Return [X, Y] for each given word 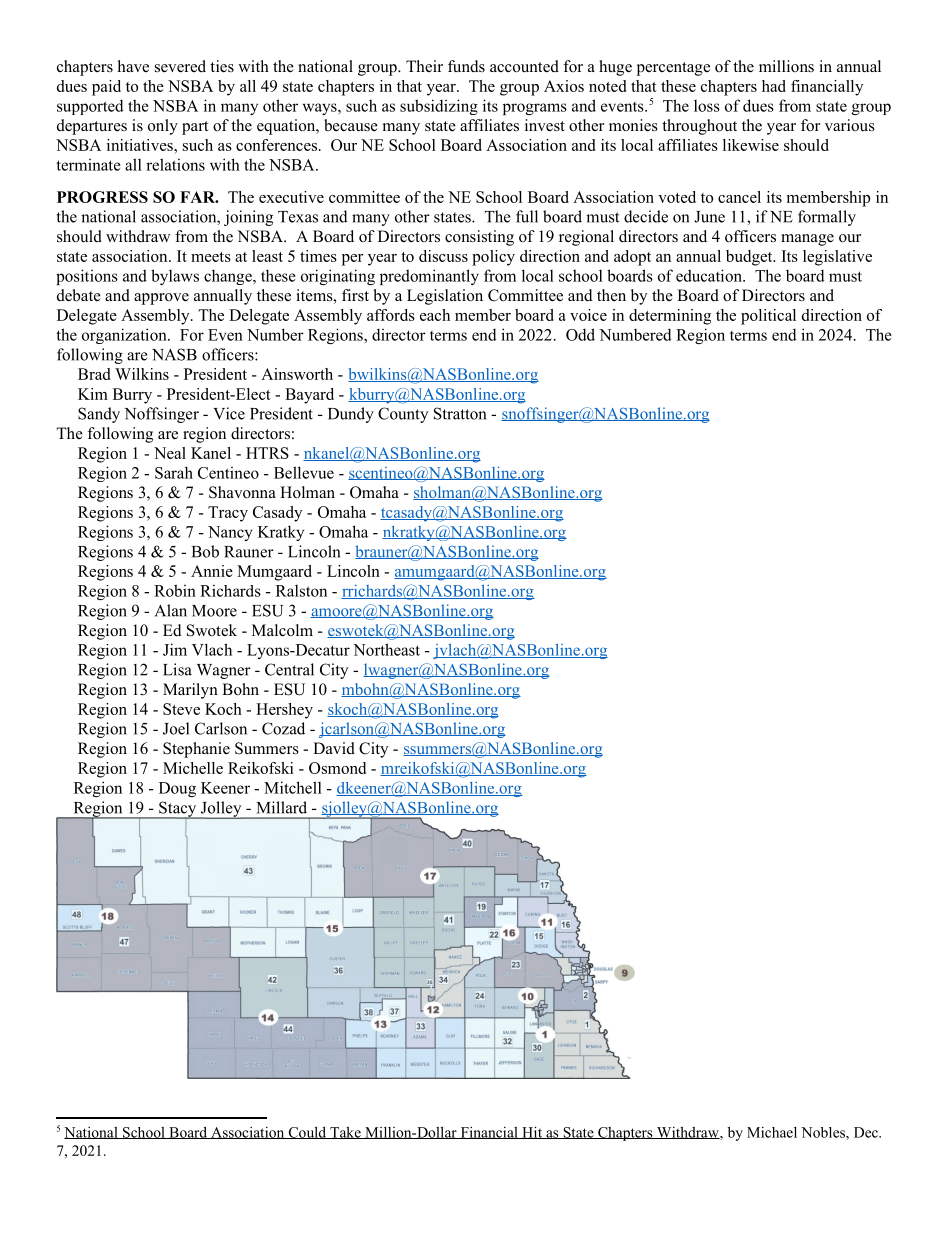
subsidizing [439, 107]
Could [307, 1132]
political [768, 317]
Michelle [193, 768]
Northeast [386, 649]
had [774, 86]
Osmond [337, 768]
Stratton [460, 413]
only [163, 127]
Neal [170, 453]
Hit [532, 1132]
